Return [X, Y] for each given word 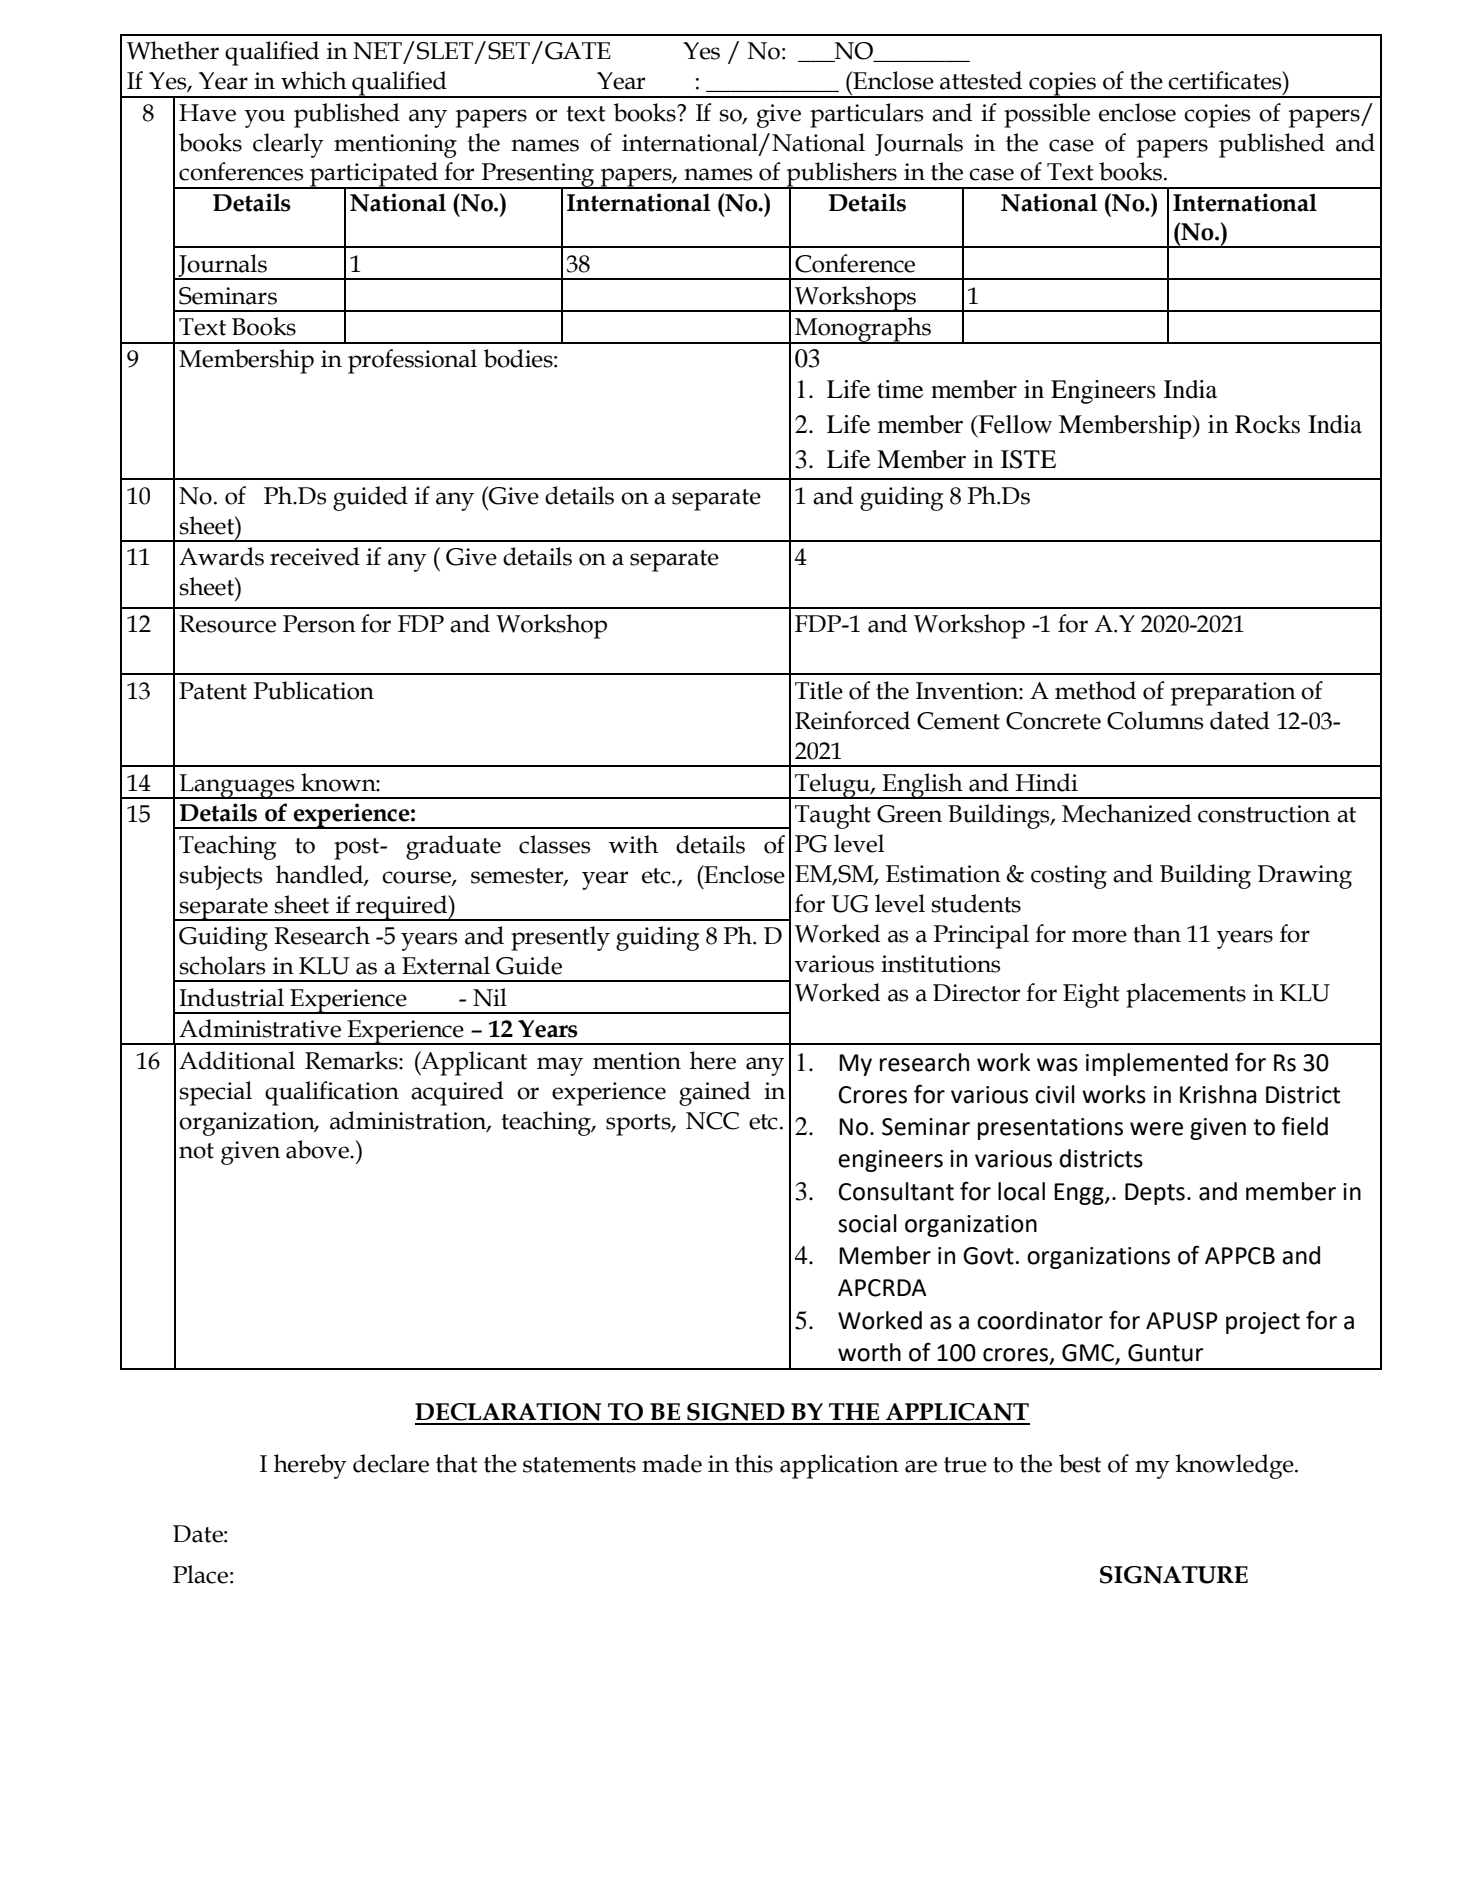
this [754, 1463]
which [314, 80]
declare [391, 1463]
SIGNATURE [1174, 1575]
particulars [867, 115]
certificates [1226, 80]
